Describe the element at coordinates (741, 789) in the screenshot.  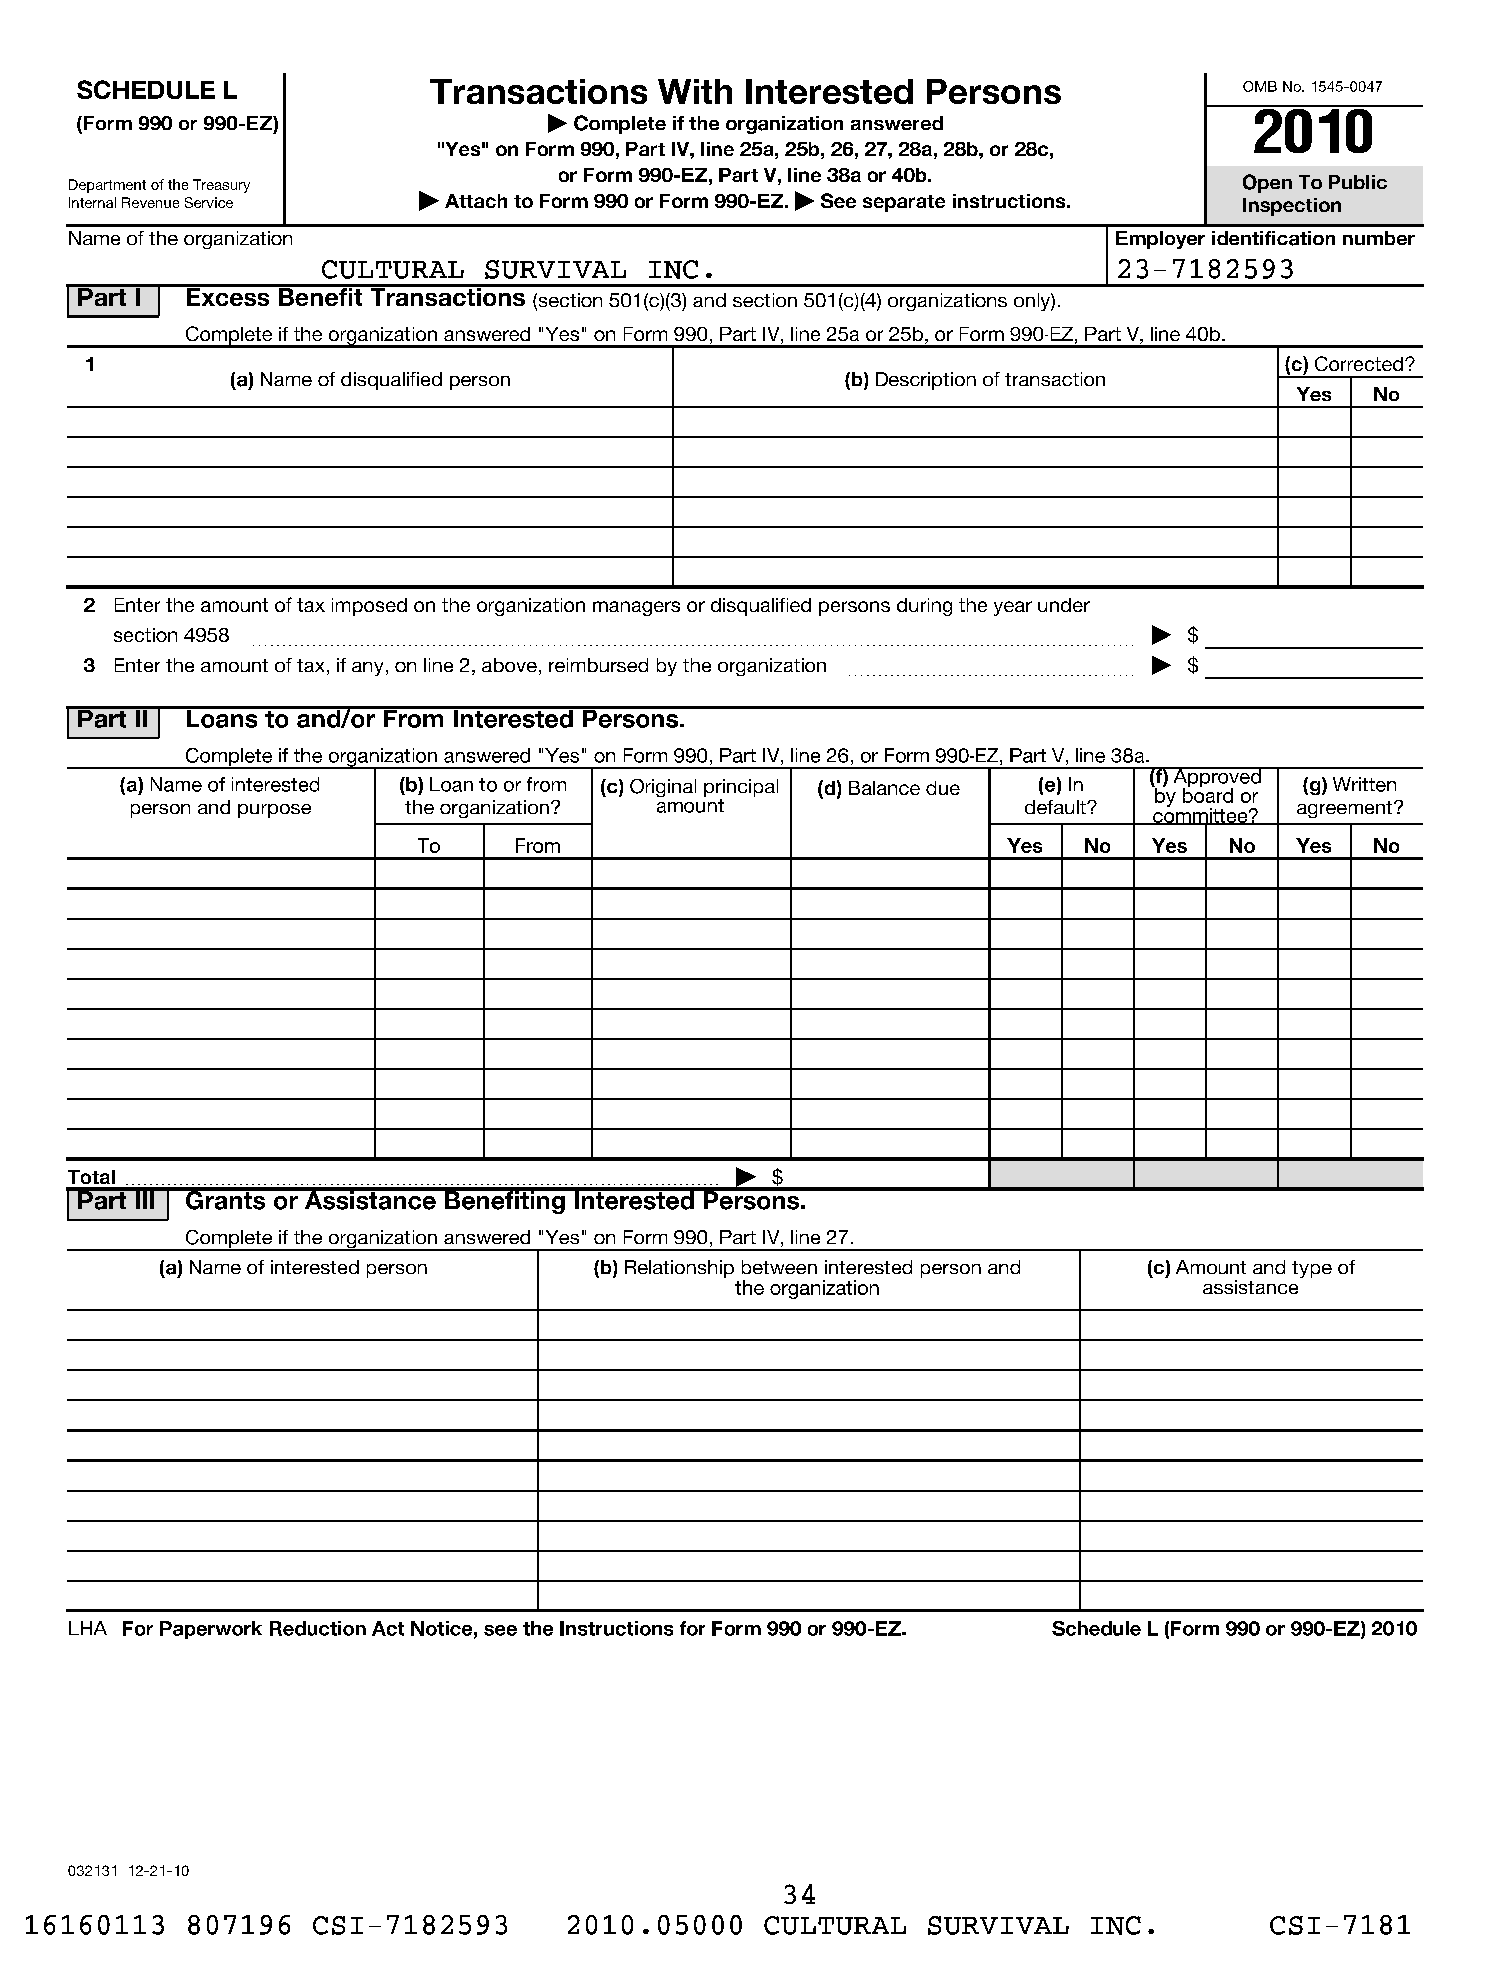
I see `principal` at that location.
